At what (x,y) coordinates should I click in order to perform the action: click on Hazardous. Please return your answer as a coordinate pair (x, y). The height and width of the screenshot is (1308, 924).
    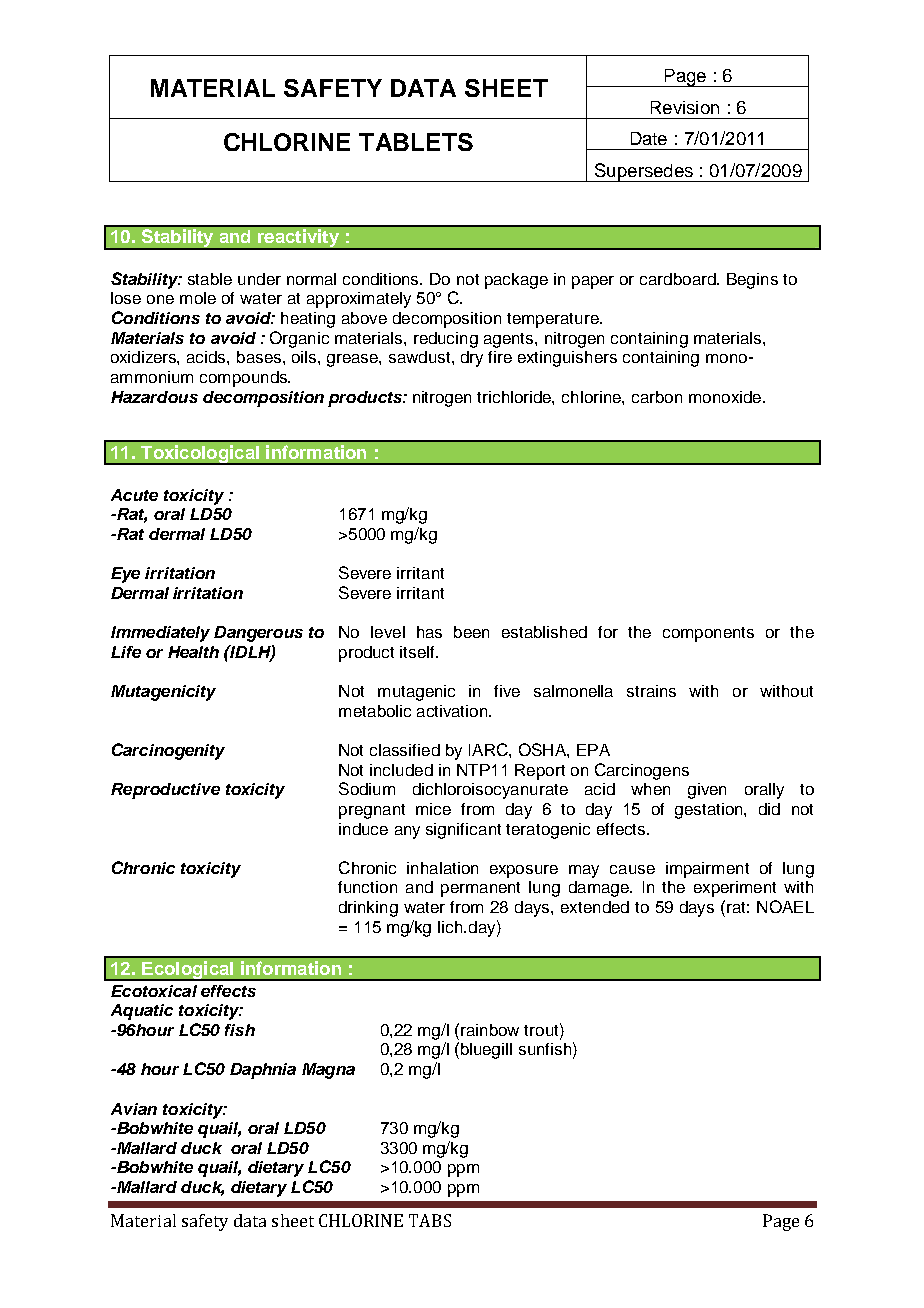
    Looking at the image, I should click on (154, 397).
